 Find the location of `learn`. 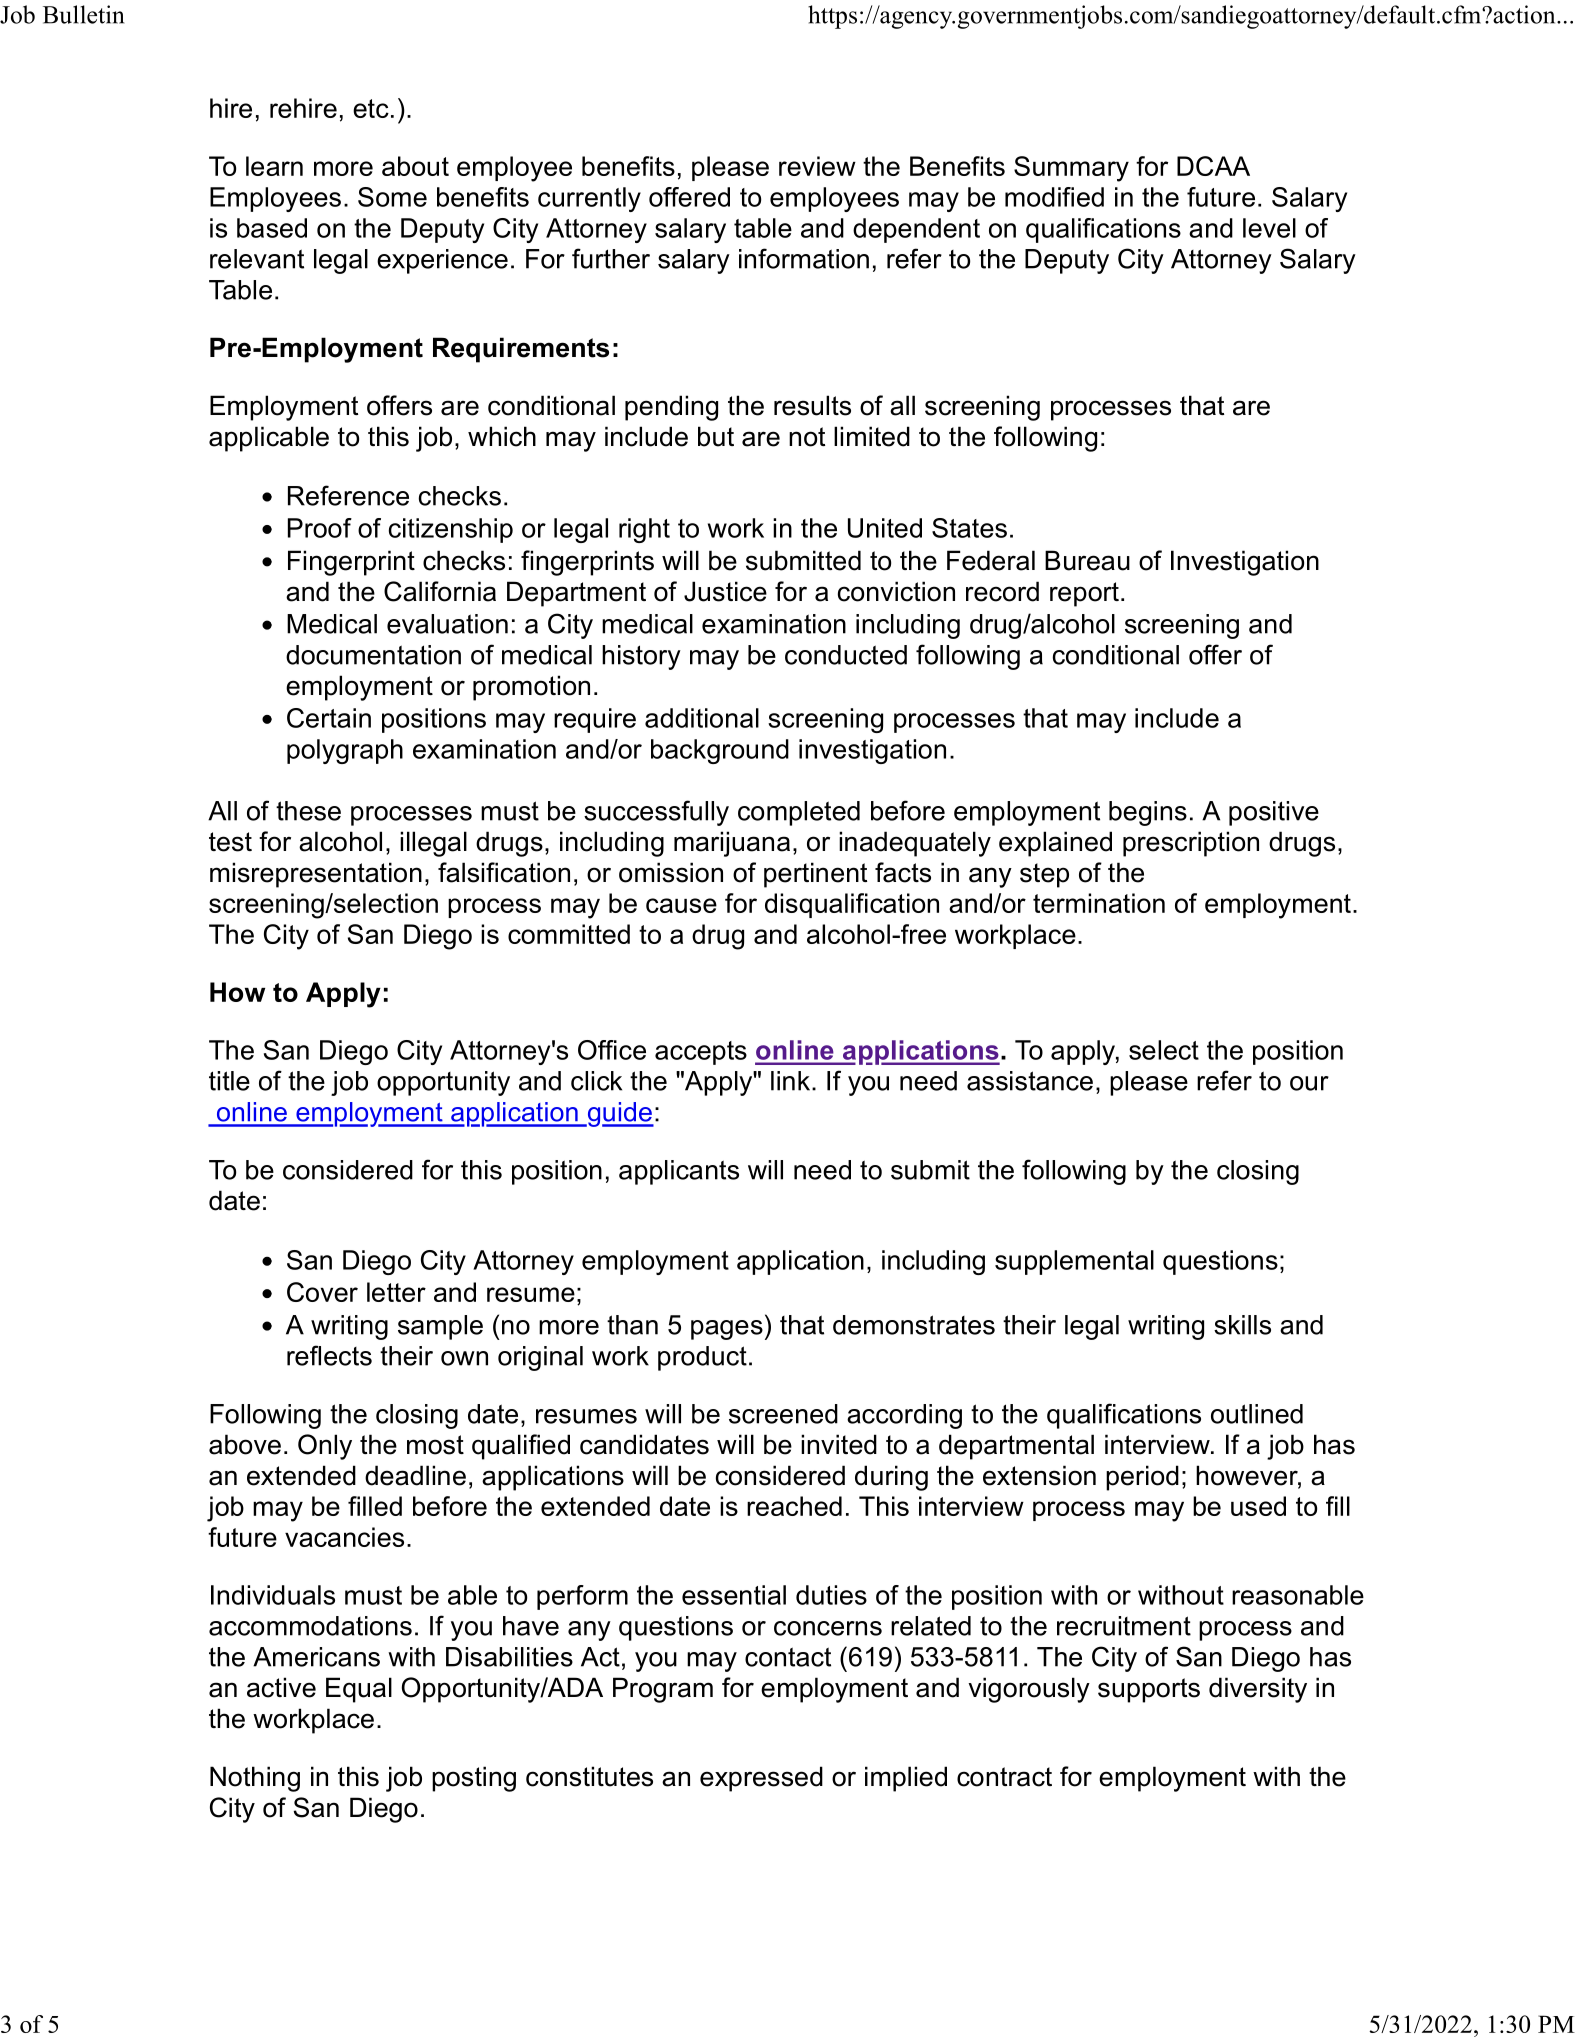

learn is located at coordinates (274, 166).
